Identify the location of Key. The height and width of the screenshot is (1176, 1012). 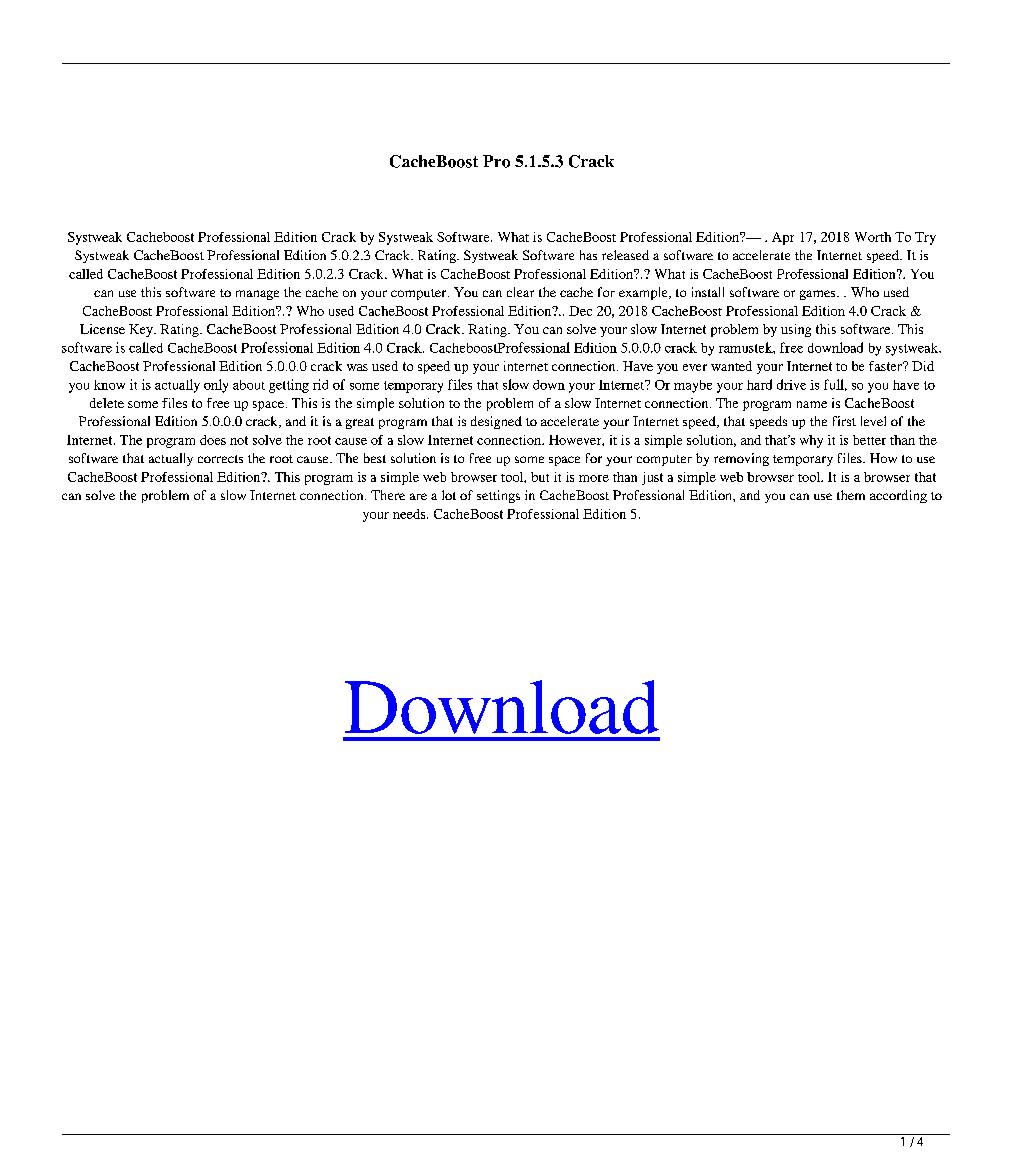
(142, 330).
